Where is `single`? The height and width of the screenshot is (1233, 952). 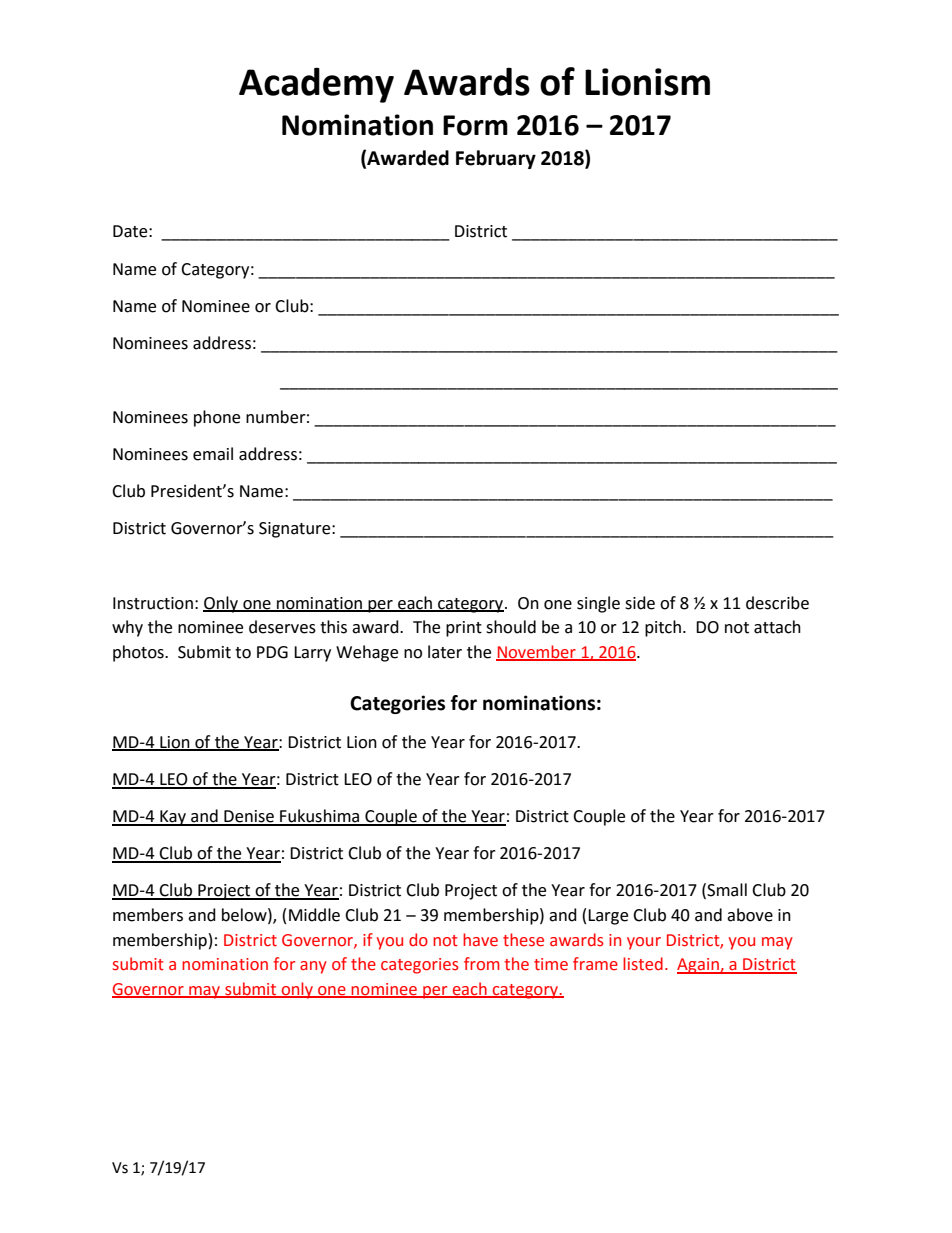 single is located at coordinates (598, 604).
